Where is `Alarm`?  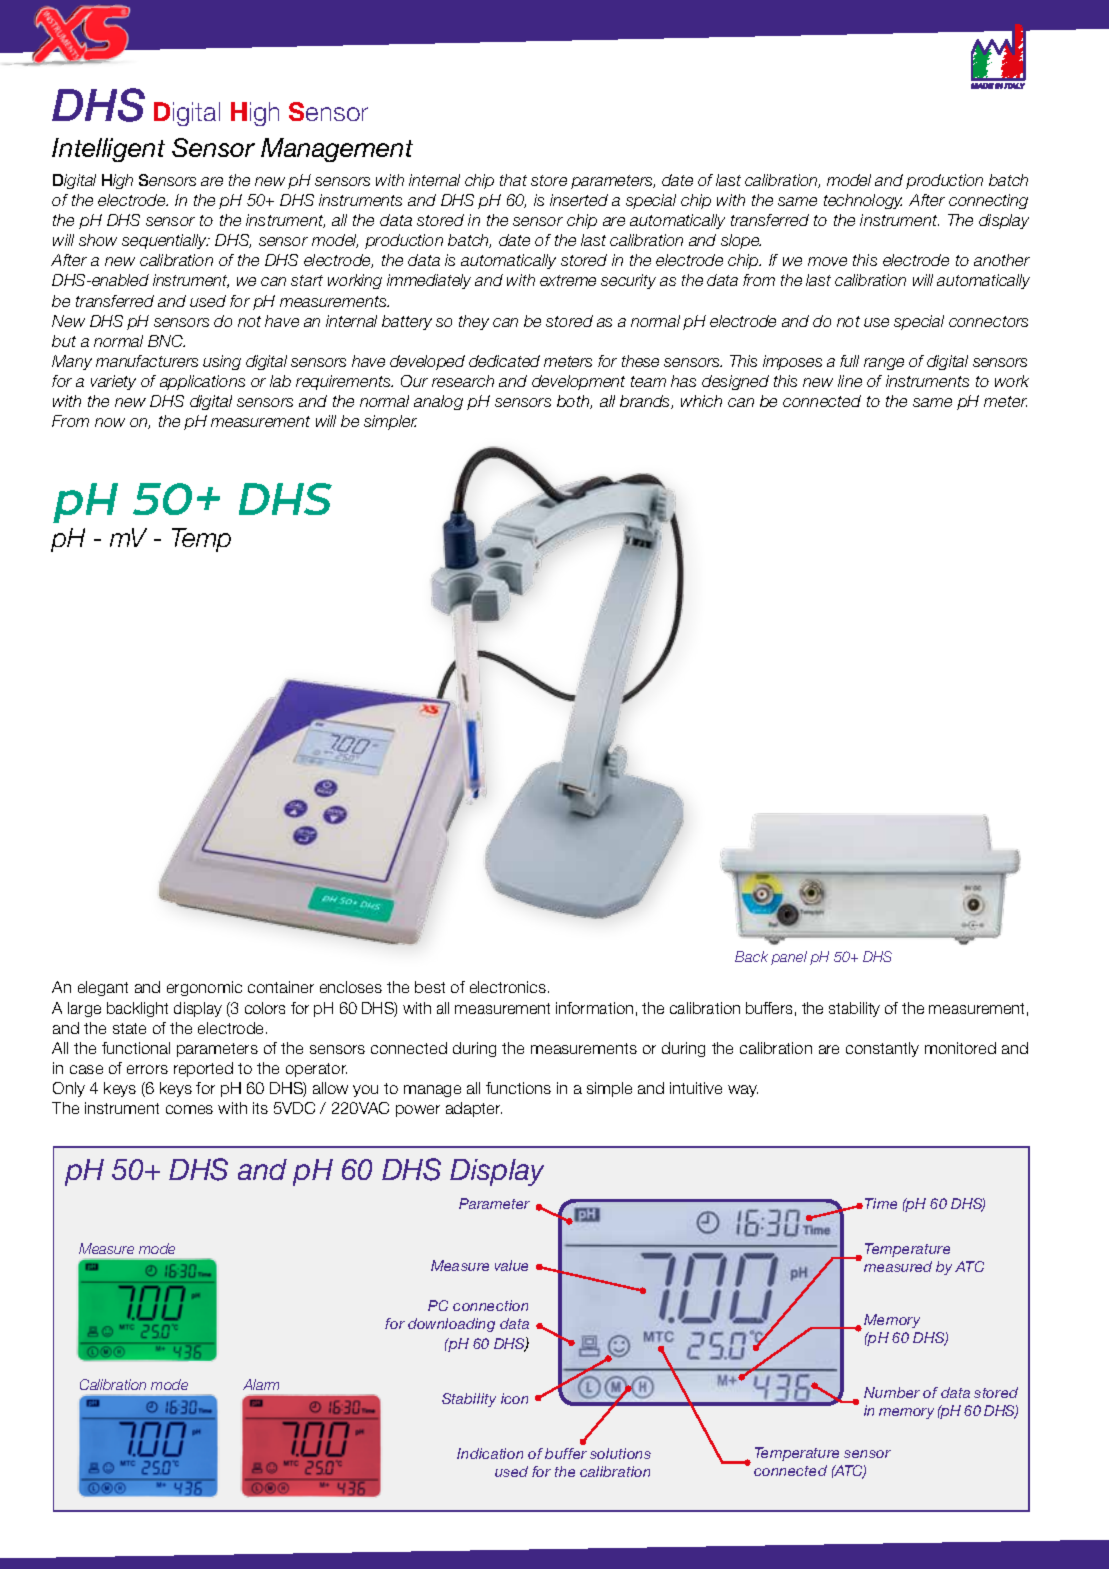
Alarm is located at coordinates (261, 1384).
